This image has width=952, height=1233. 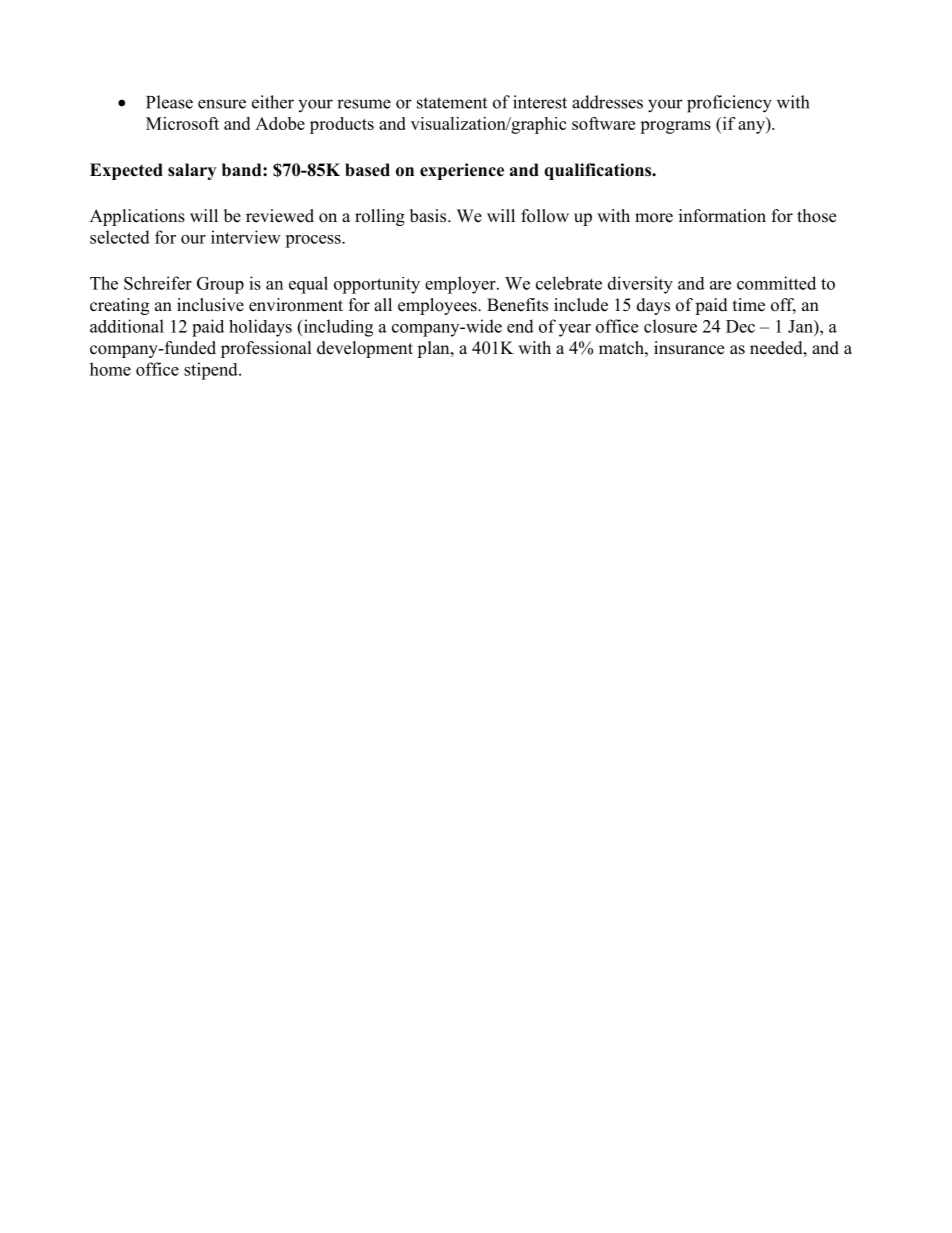 I want to click on qualifications, so click(x=599, y=171).
